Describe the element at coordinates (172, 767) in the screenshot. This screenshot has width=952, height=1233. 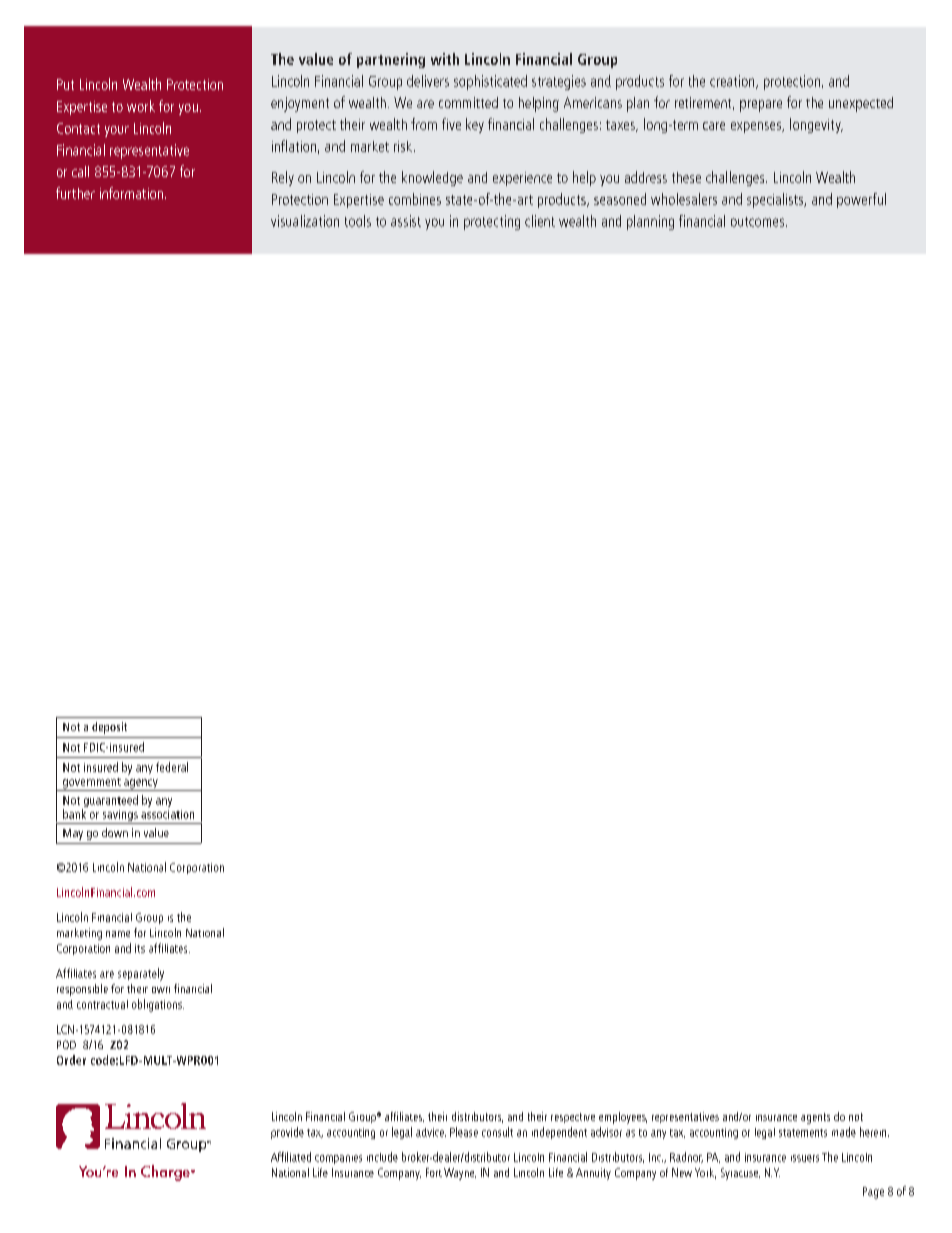
I see `federal` at that location.
